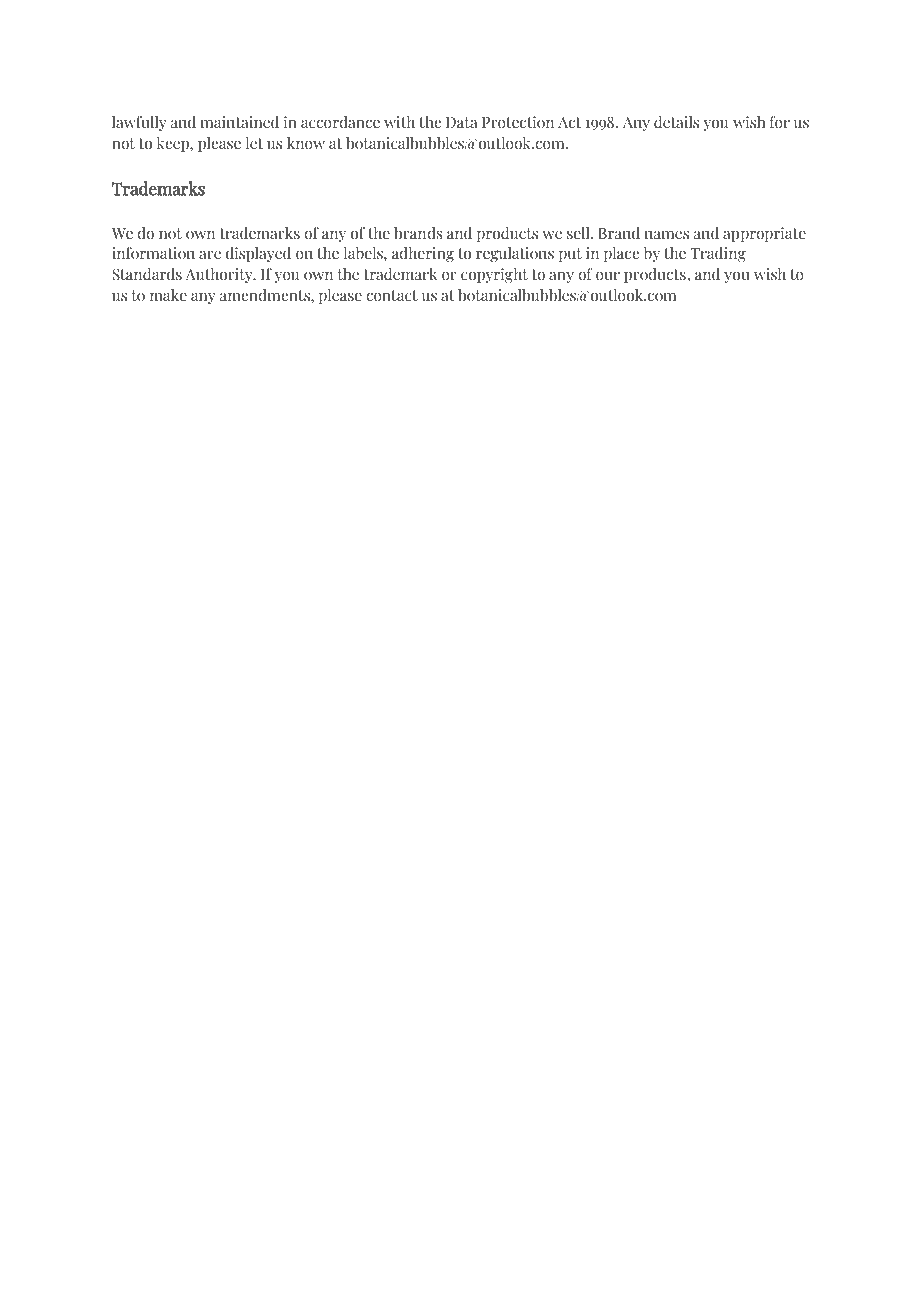 The height and width of the document is (1307, 924). What do you see at coordinates (392, 296) in the document?
I see `contact` at bounding box center [392, 296].
